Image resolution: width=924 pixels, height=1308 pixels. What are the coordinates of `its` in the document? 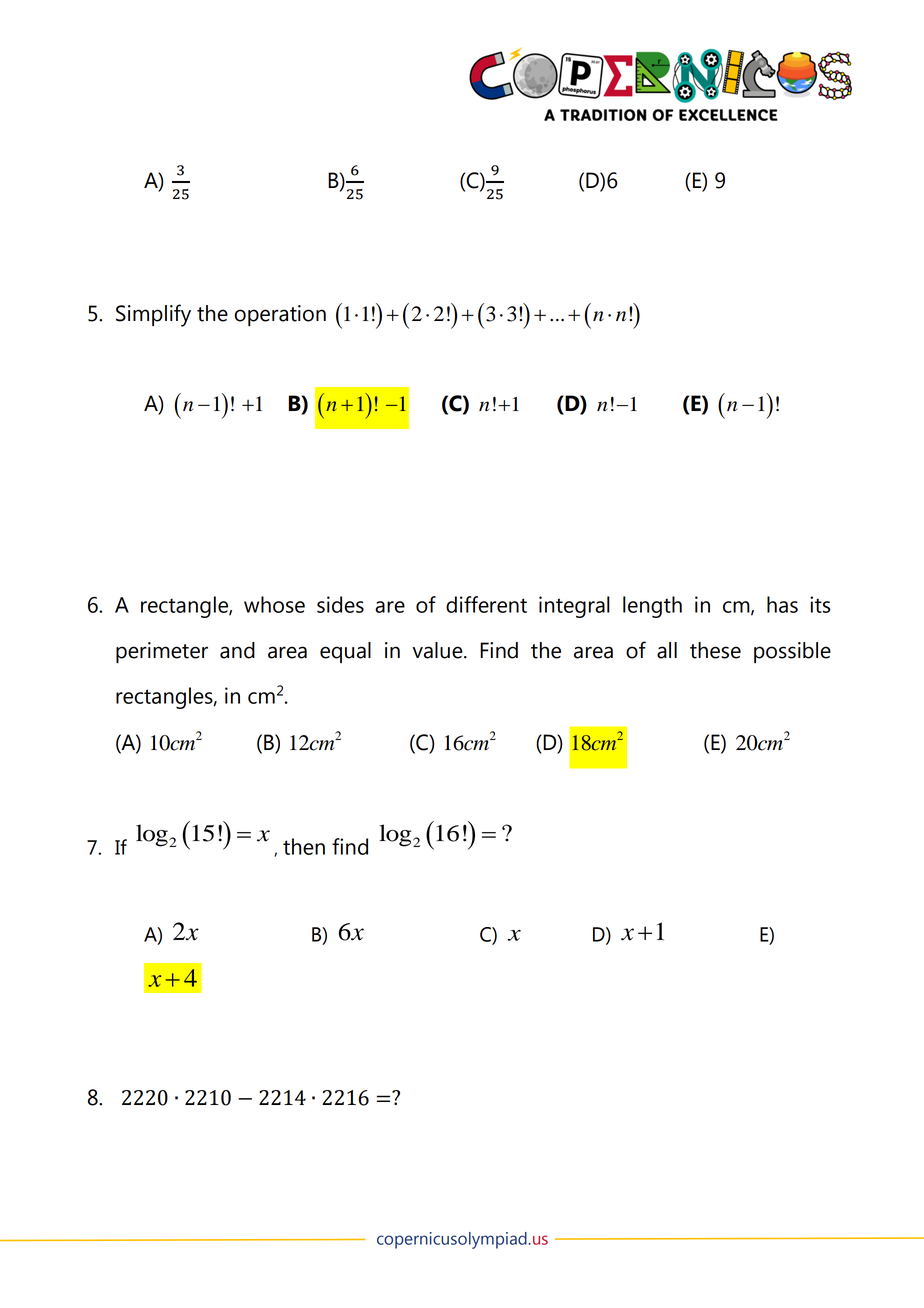 It's located at (820, 604).
